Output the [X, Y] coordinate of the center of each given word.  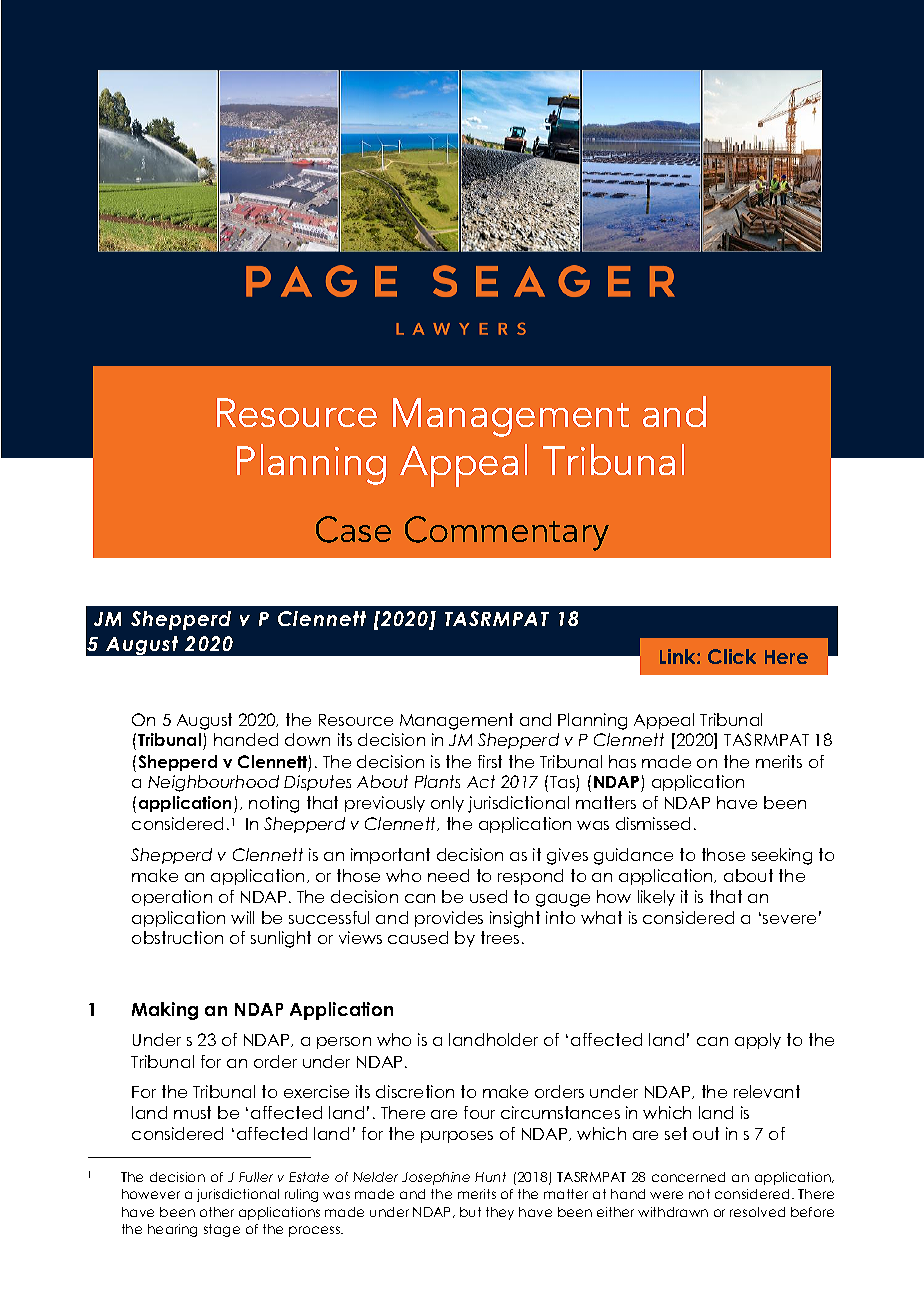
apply [758, 1041]
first [490, 761]
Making [165, 1011]
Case [353, 529]
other [217, 1212]
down [307, 739]
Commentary [507, 533]
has [622, 761]
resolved [757, 1212]
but [470, 1212]
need [448, 875]
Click [732, 656]
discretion [415, 1091]
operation [172, 898]
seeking [782, 856]
